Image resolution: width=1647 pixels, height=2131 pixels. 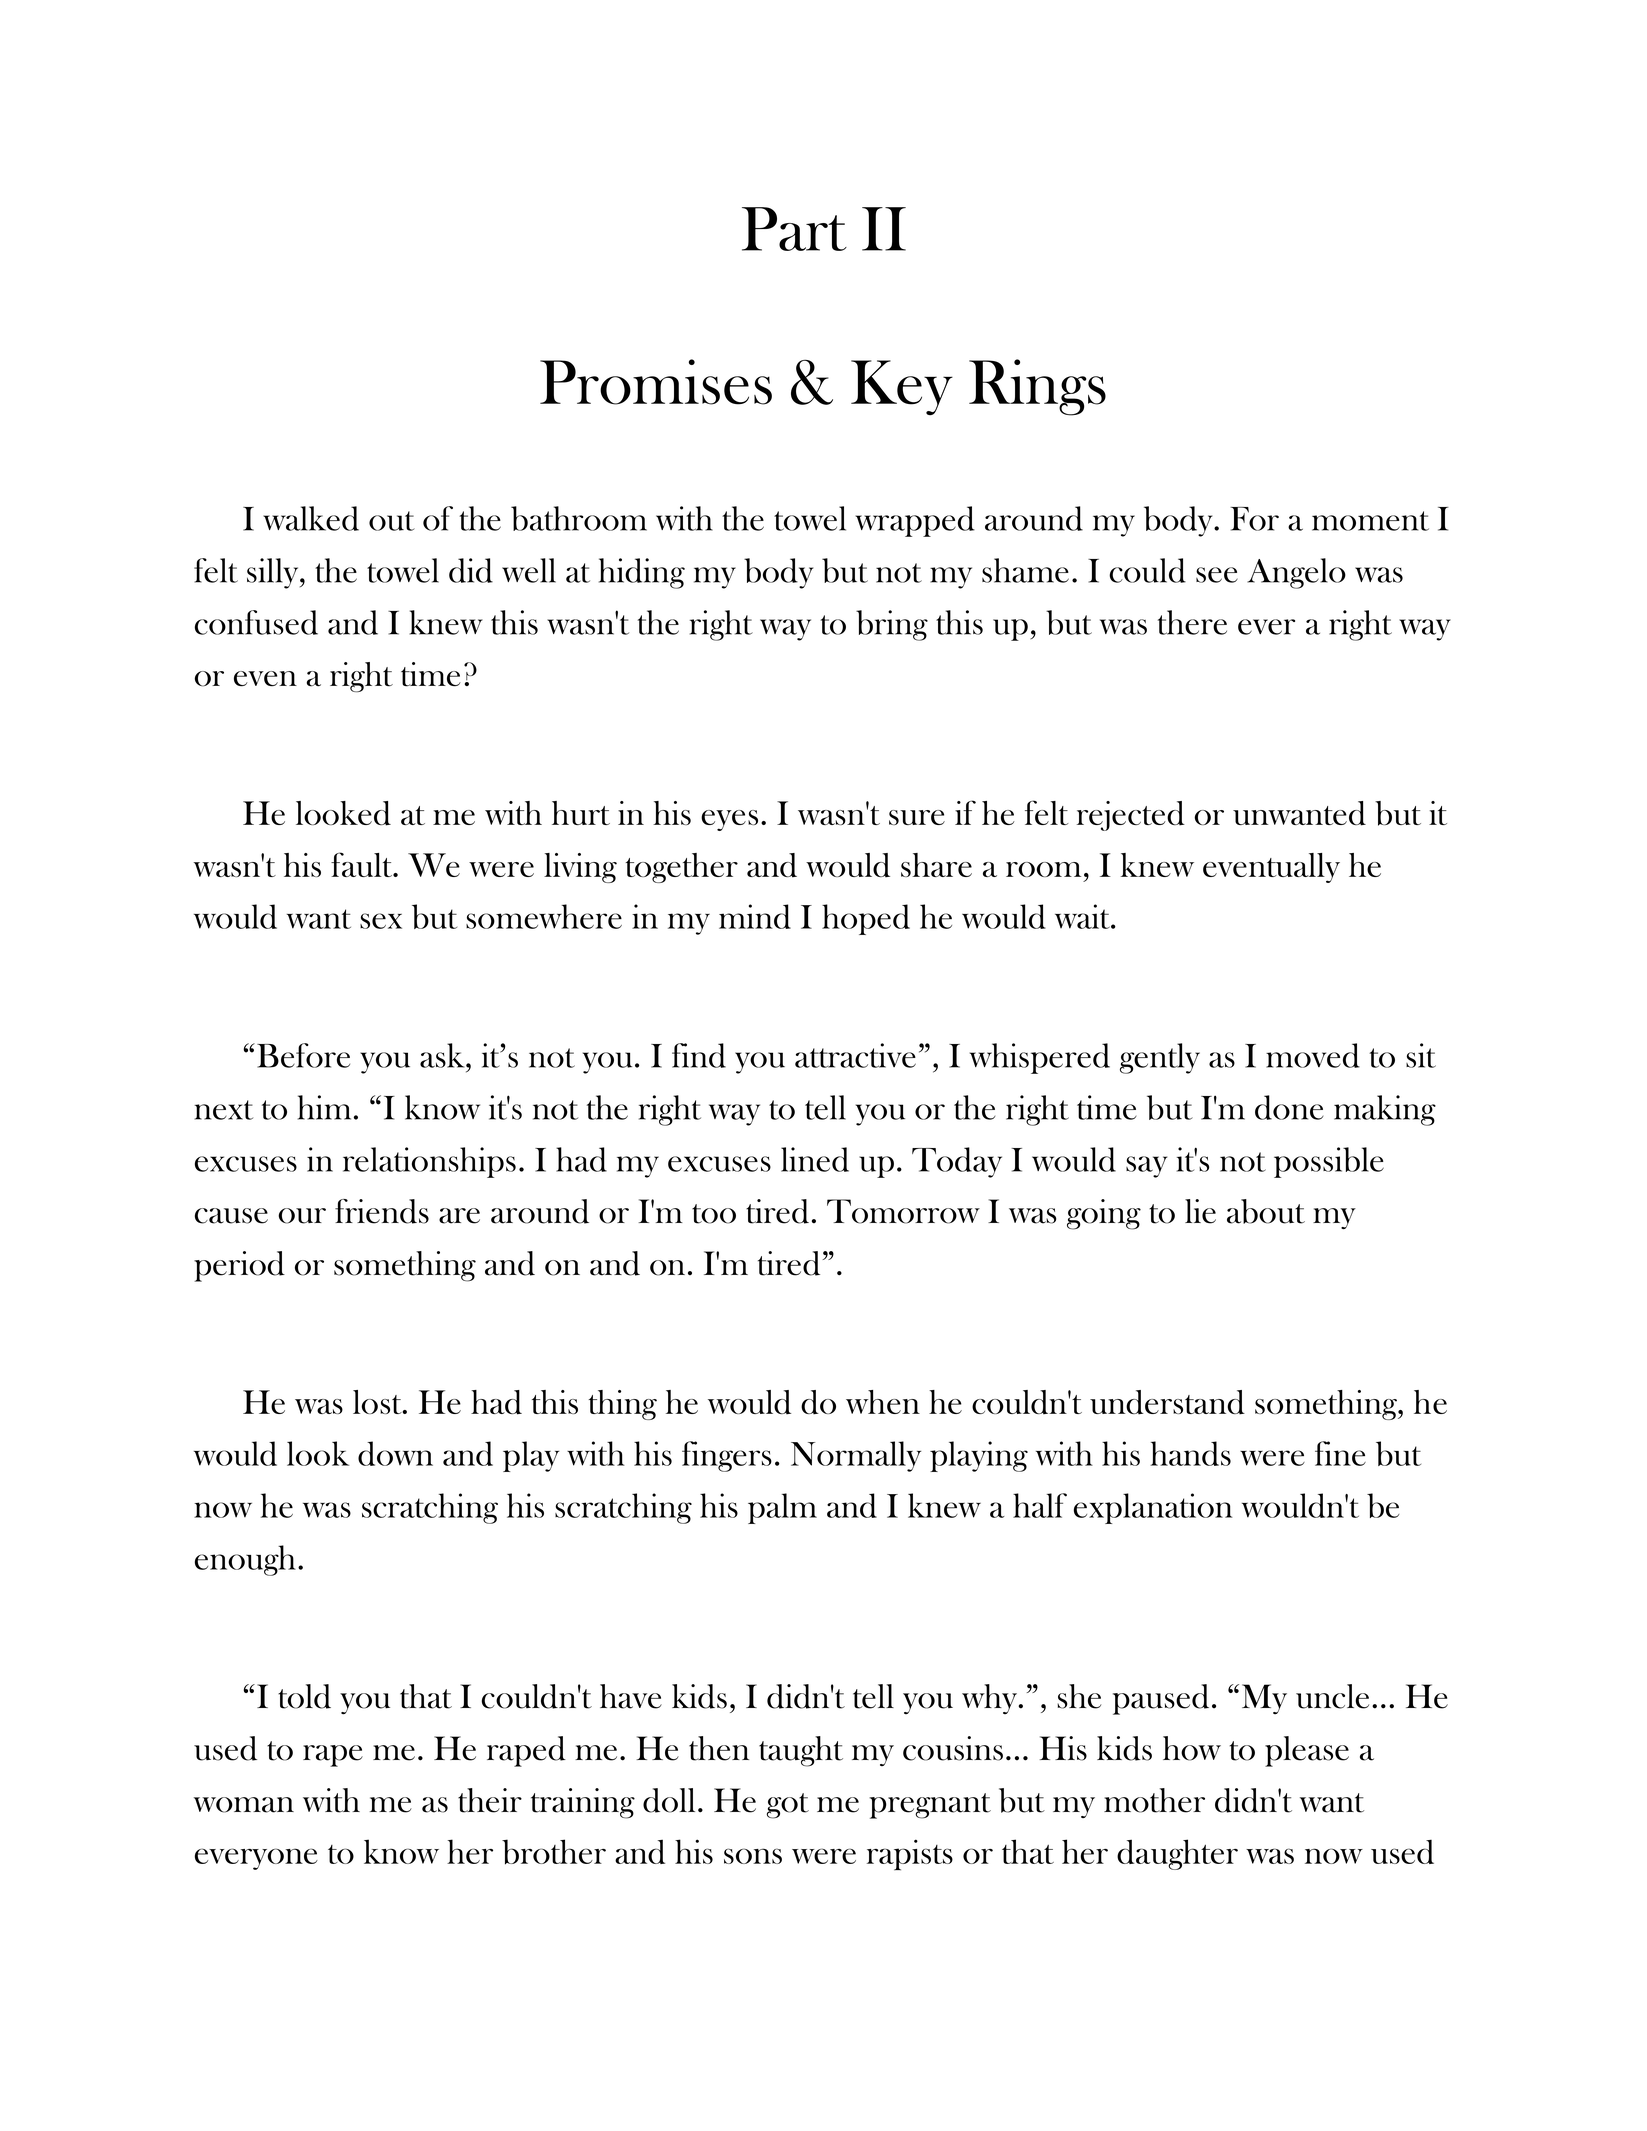 What do you see at coordinates (788, 1806) in the screenshot?
I see `got` at bounding box center [788, 1806].
